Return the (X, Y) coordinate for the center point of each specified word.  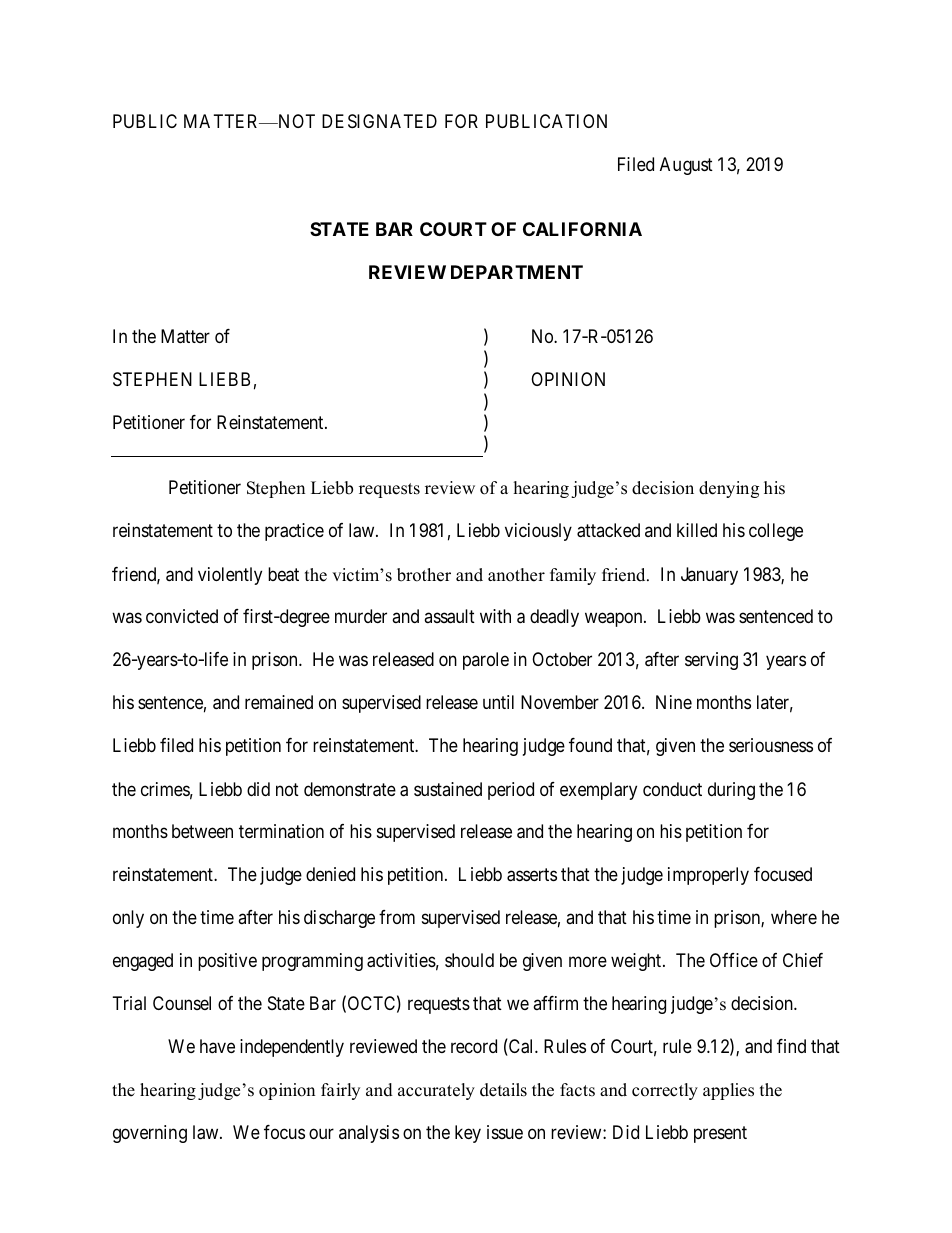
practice (294, 532)
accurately (436, 1091)
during (731, 791)
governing (150, 1134)
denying (729, 489)
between (202, 831)
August (686, 166)
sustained (448, 789)
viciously (538, 532)
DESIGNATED (379, 121)
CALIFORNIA (582, 229)
